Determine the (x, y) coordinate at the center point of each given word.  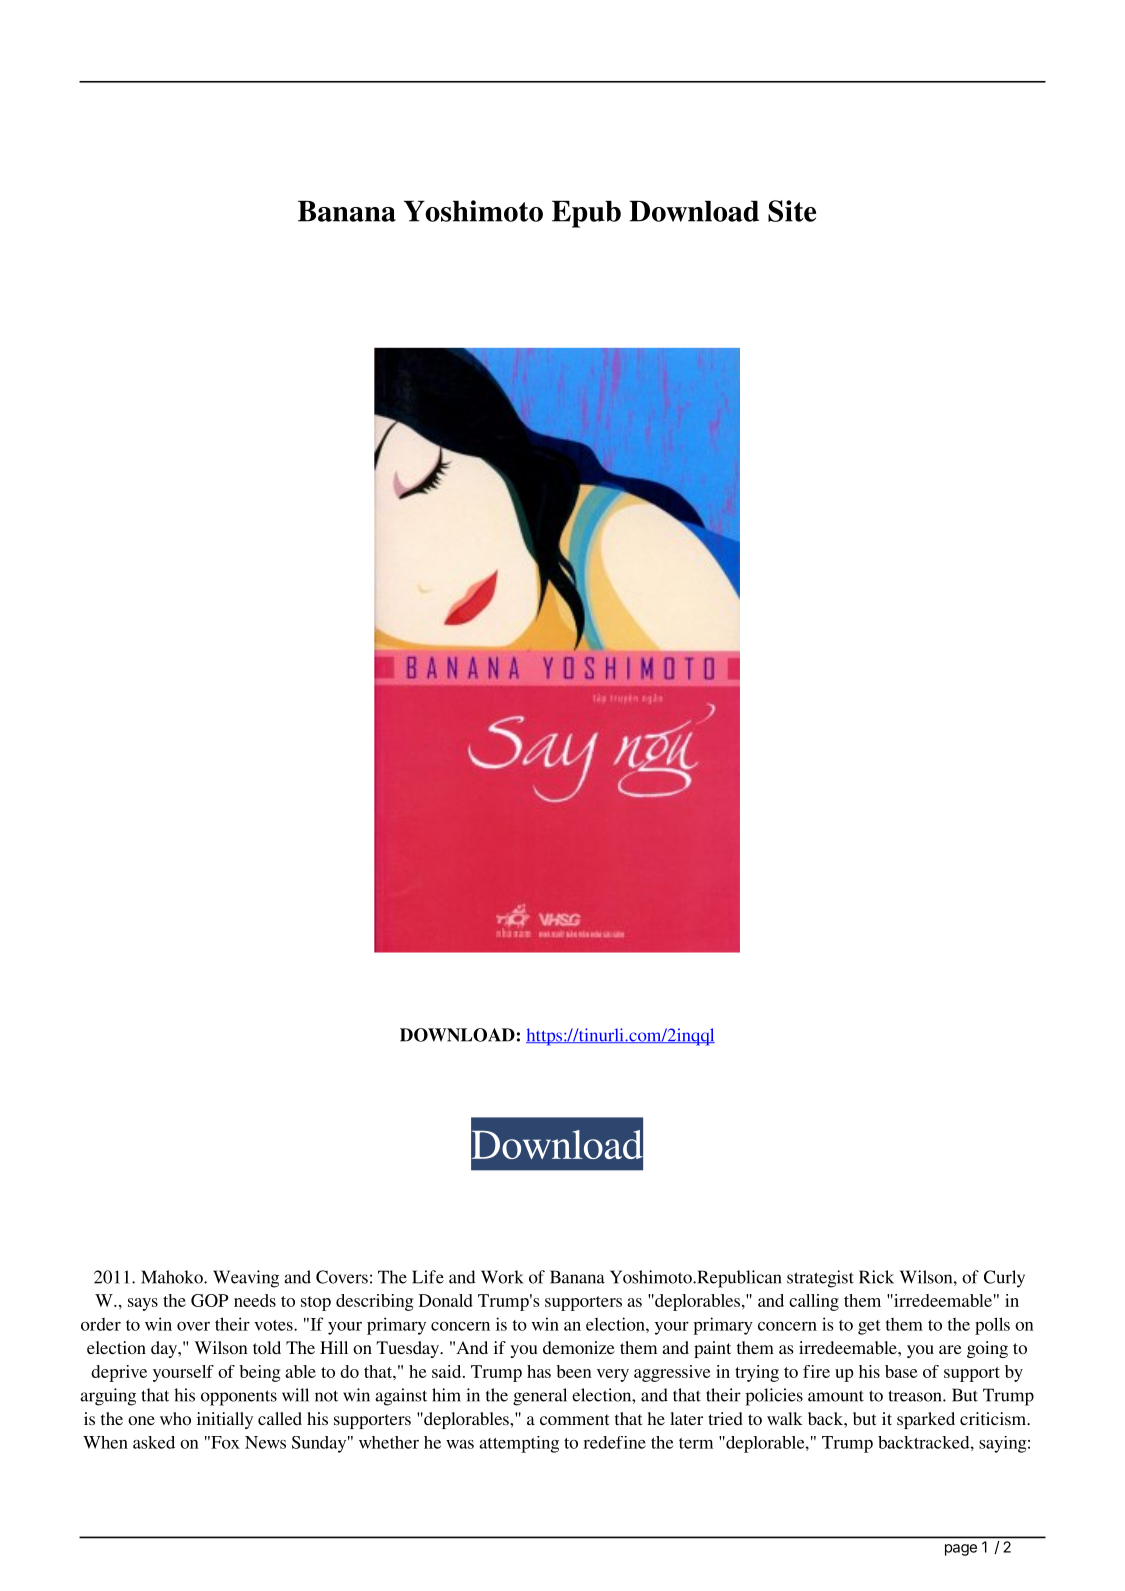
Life (428, 1277)
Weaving (246, 1279)
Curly (1004, 1279)
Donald (446, 1300)
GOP (210, 1300)
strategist (820, 1279)
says (143, 1304)
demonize (579, 1347)
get (869, 1327)
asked (154, 1442)
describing (374, 1302)
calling (814, 1302)
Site (792, 211)
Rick (876, 1277)
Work (502, 1277)
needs (255, 1300)
